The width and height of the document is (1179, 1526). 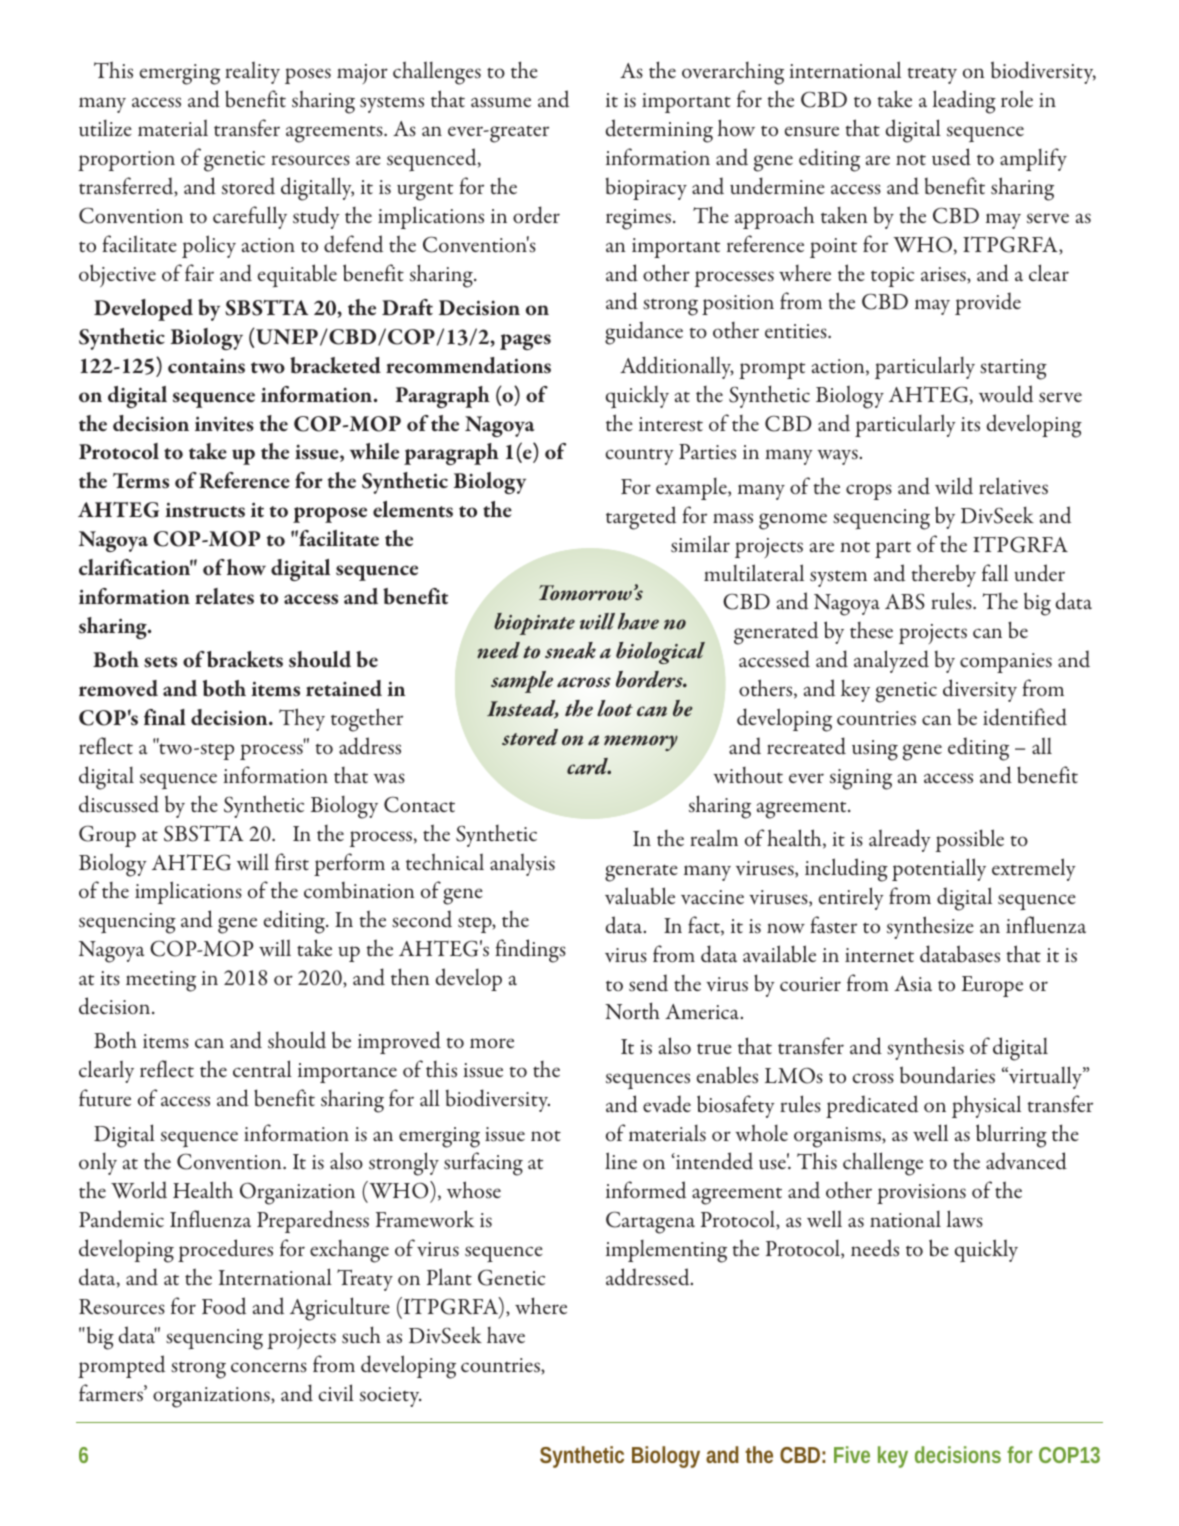 I want to click on meeting, so click(x=161, y=981).
